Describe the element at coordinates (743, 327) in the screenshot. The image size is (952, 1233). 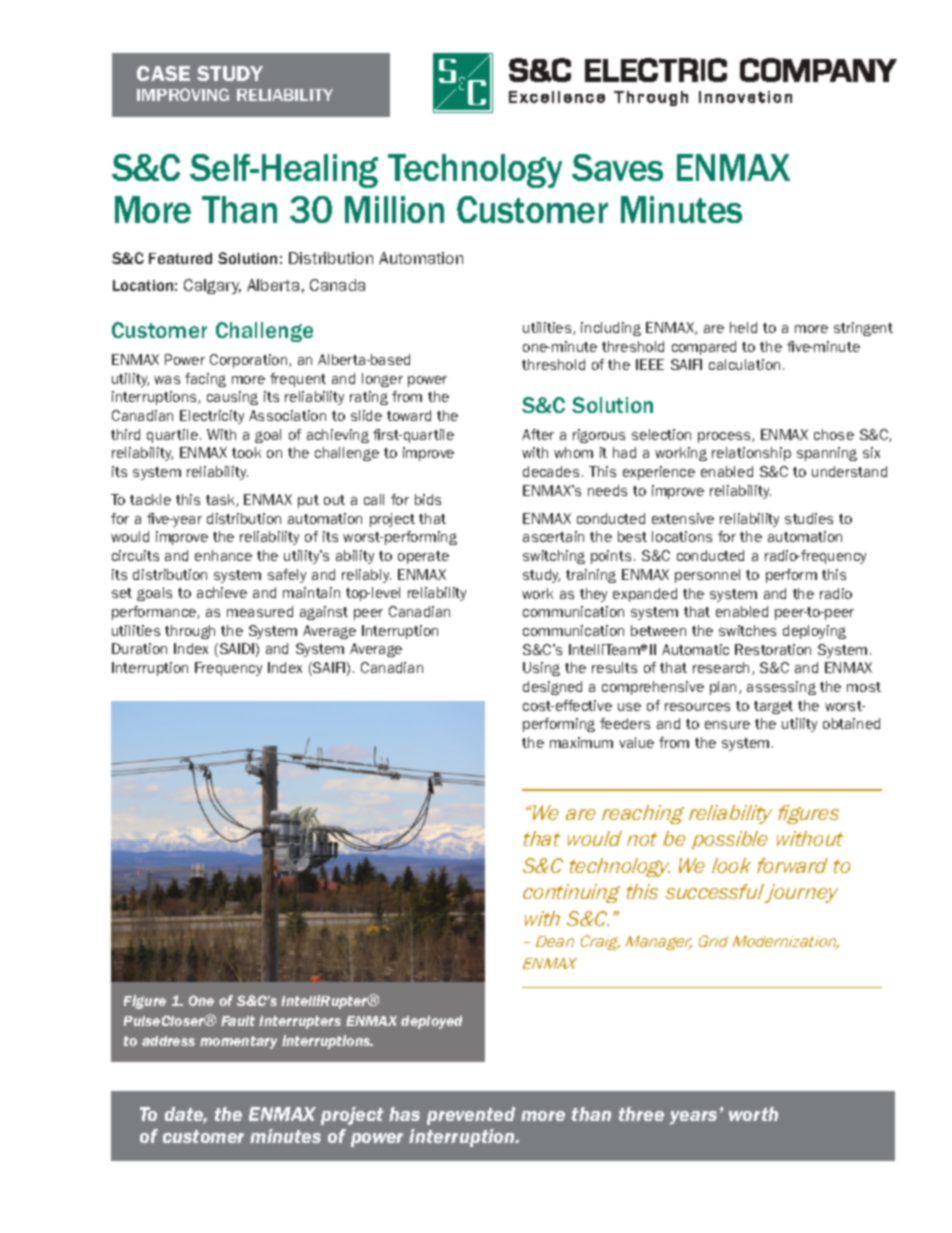
I see `held` at that location.
